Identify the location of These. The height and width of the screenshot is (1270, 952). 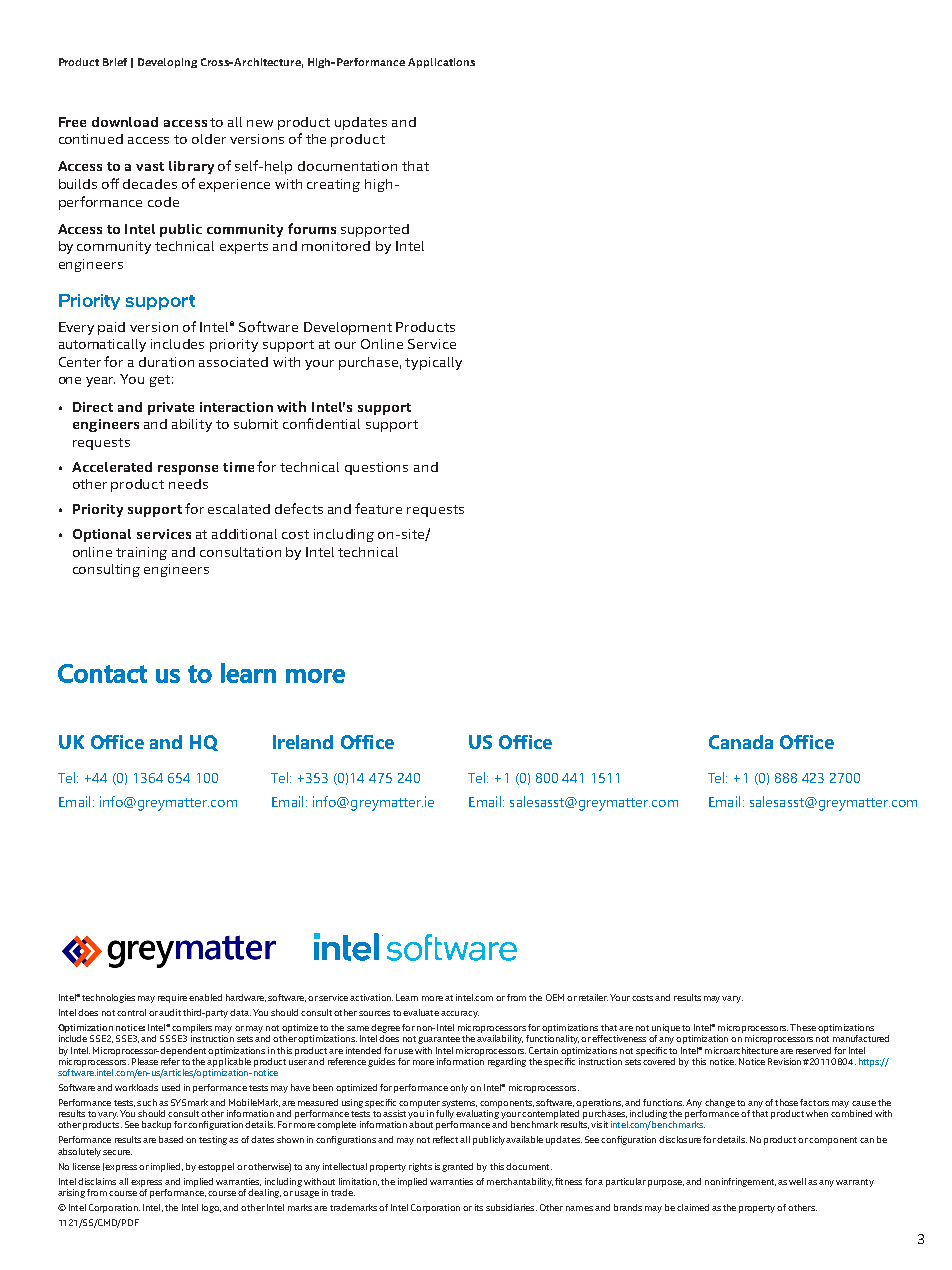
(803, 1027).
